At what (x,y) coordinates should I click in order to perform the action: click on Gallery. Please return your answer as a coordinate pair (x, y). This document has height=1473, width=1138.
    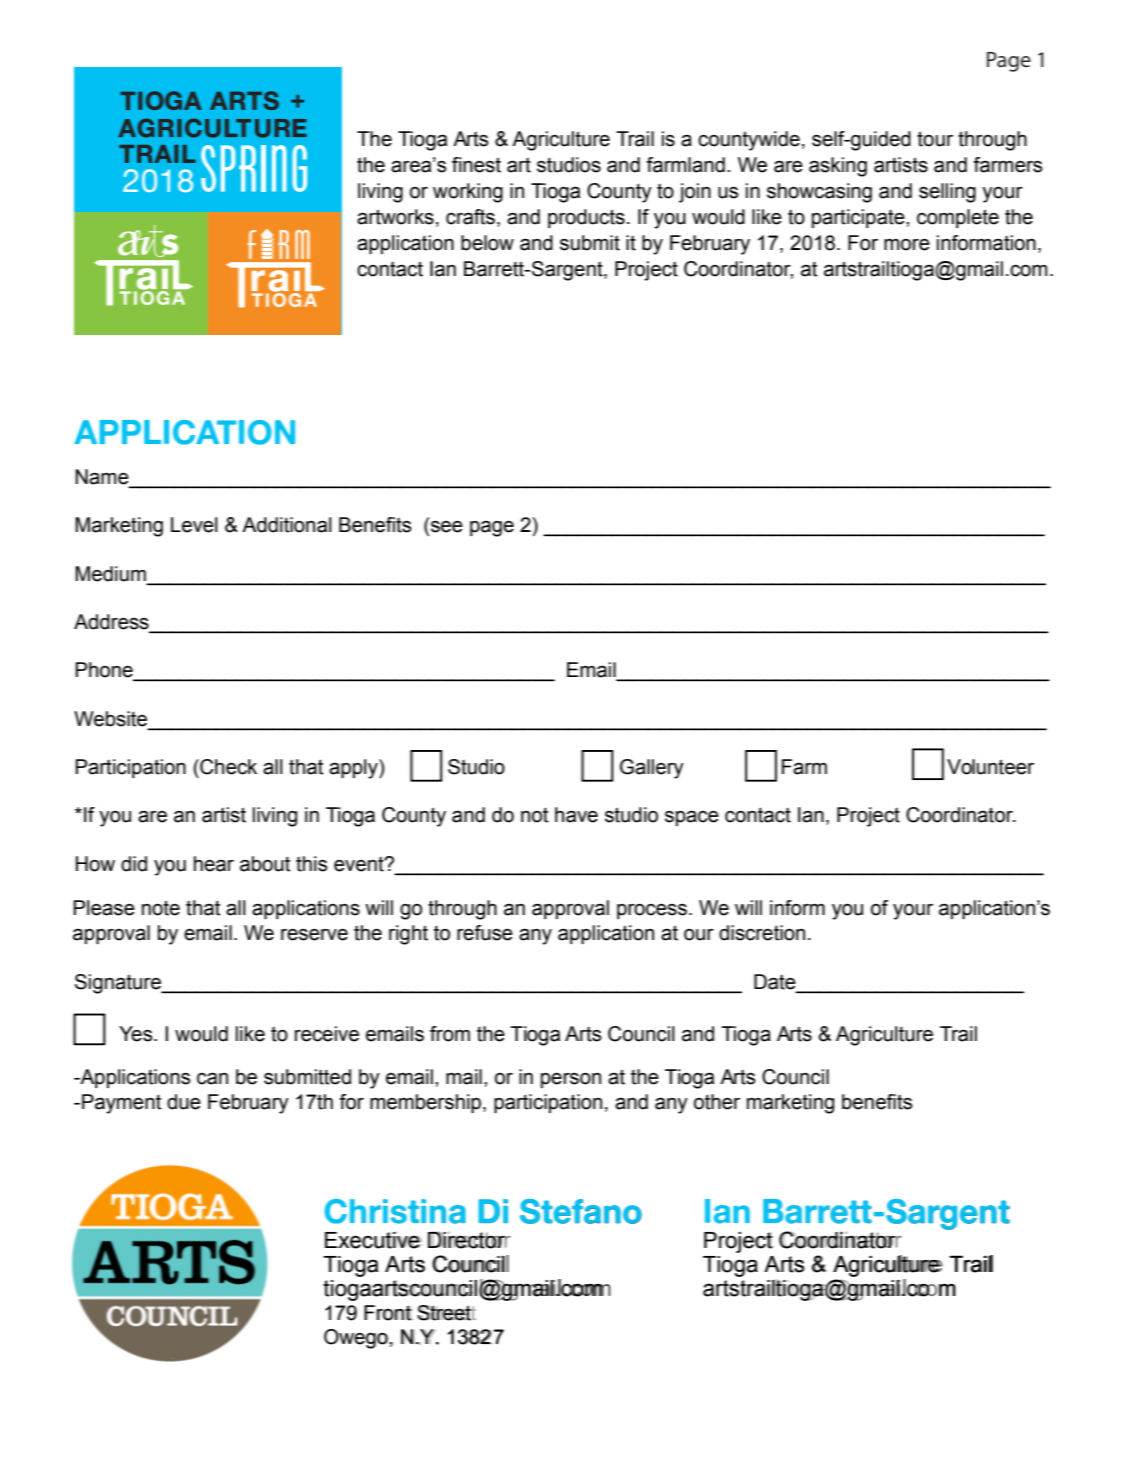
    Looking at the image, I should click on (652, 769).
